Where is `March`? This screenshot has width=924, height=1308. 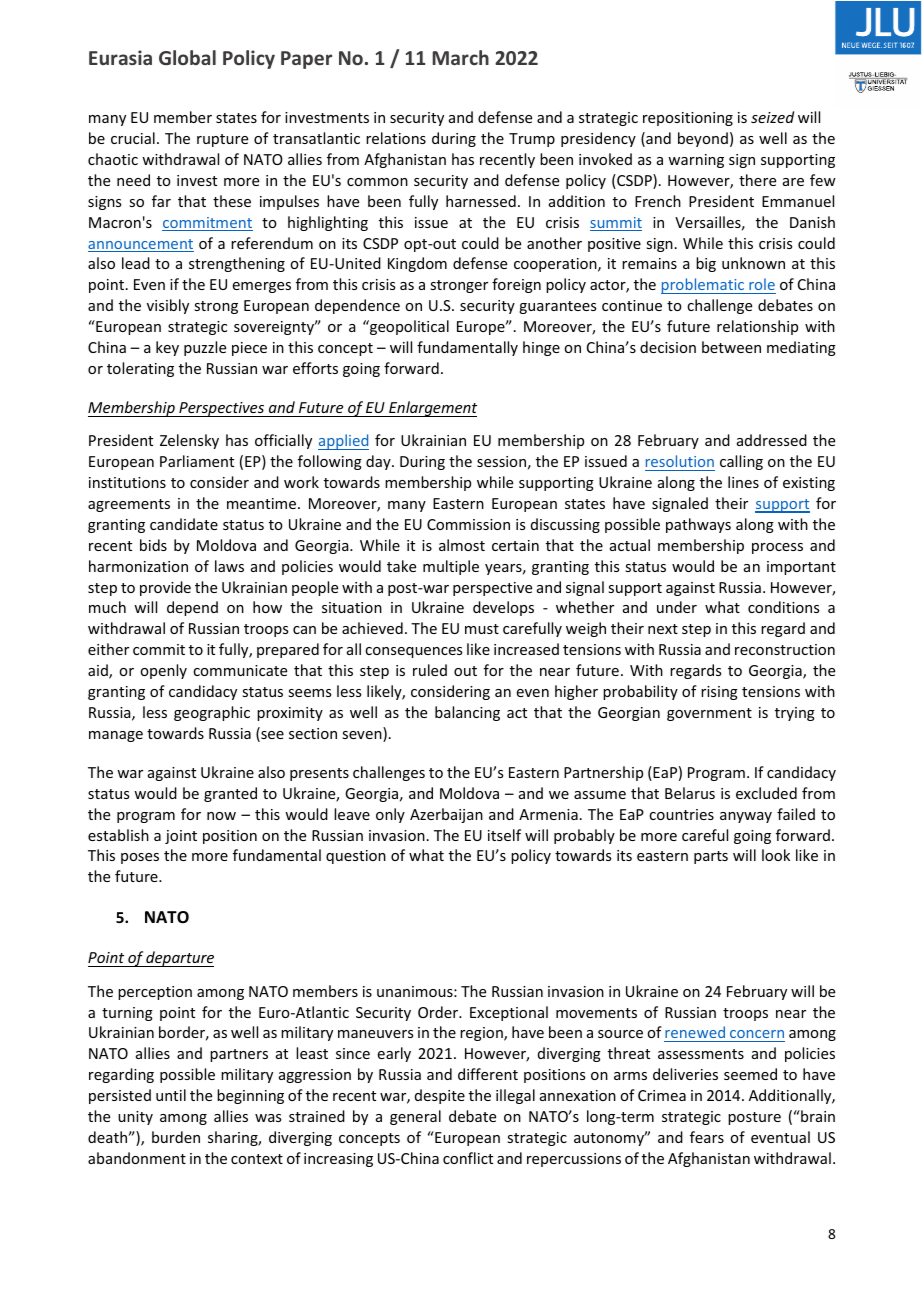 March is located at coordinates (460, 57).
